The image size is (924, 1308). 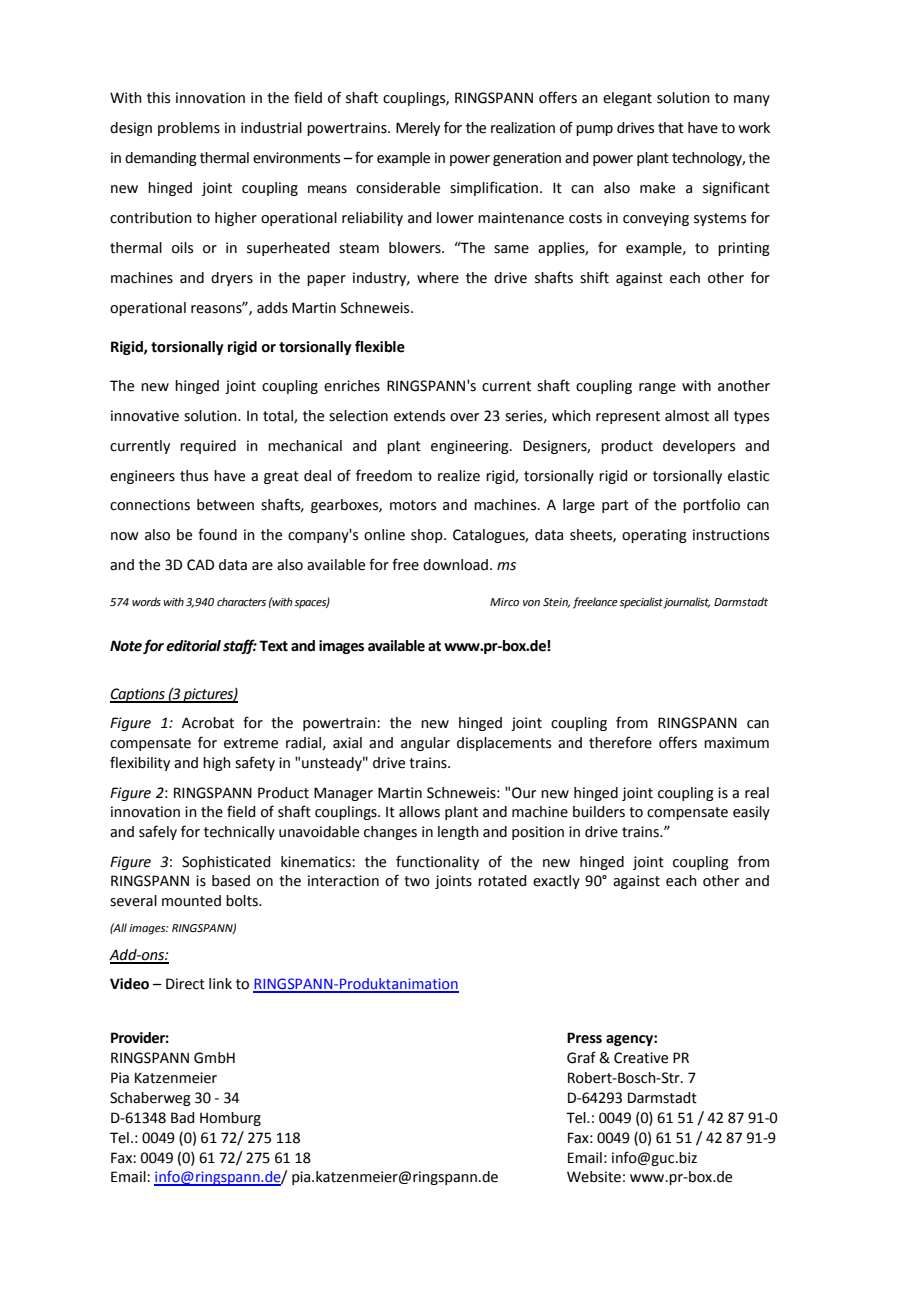 What do you see at coordinates (417, 881) in the screenshot?
I see `two` at bounding box center [417, 881].
